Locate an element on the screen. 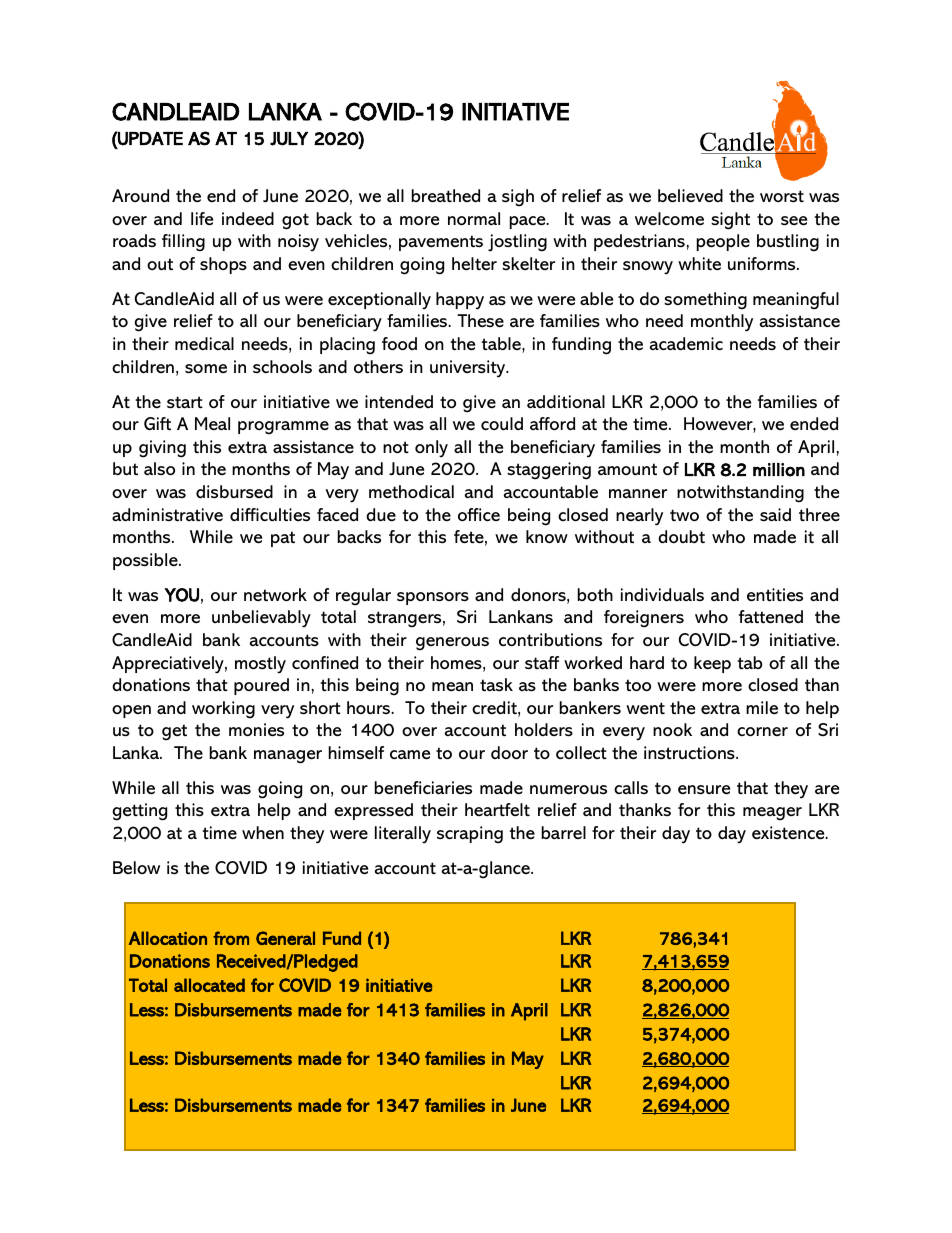  million is located at coordinates (779, 470).
